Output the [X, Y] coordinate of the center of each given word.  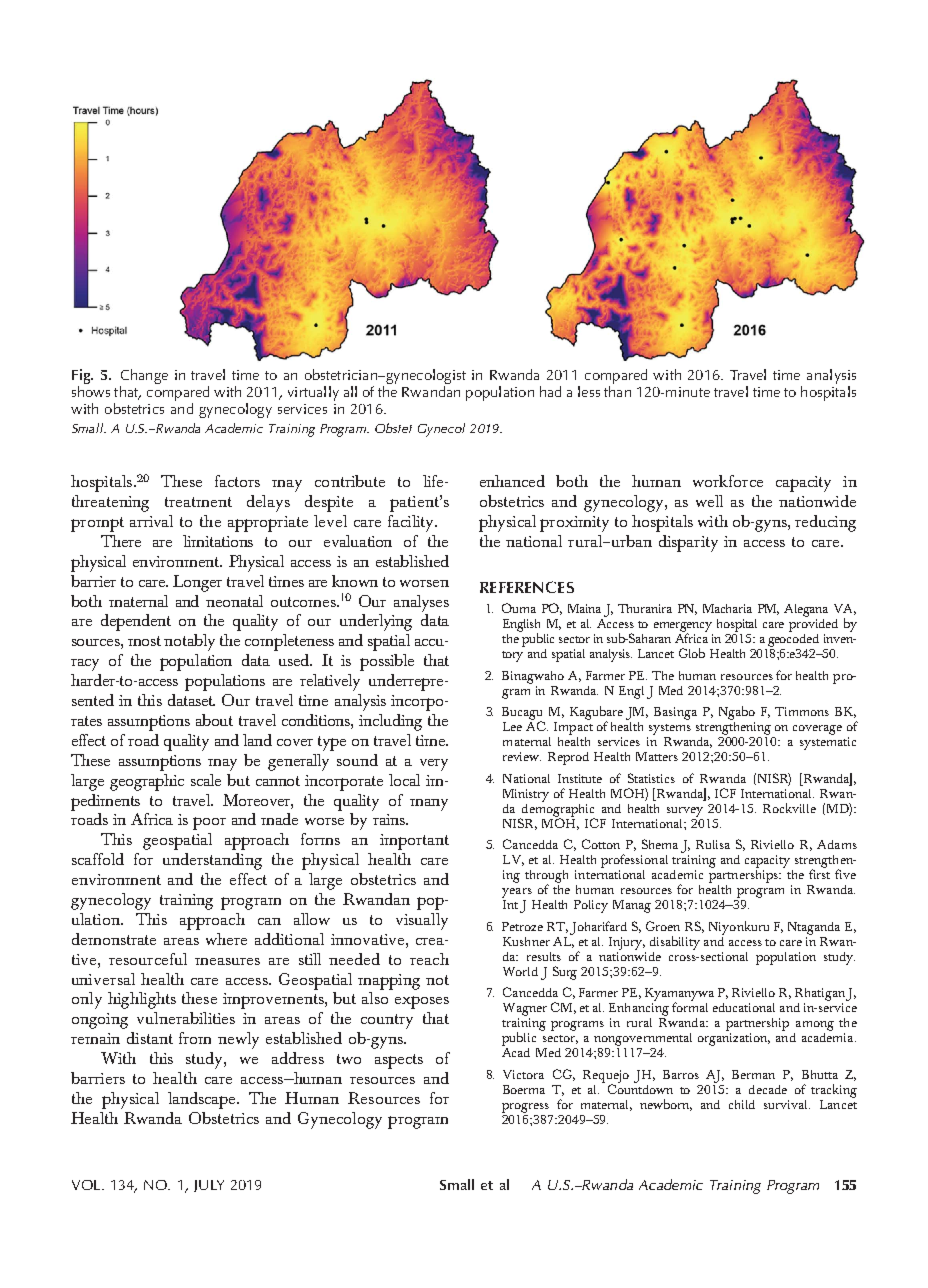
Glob [692, 653]
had [550, 391]
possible [387, 662]
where [226, 939]
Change [144, 378]
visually [422, 921]
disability [675, 943]
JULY [209, 1186]
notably [189, 642]
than [617, 390]
